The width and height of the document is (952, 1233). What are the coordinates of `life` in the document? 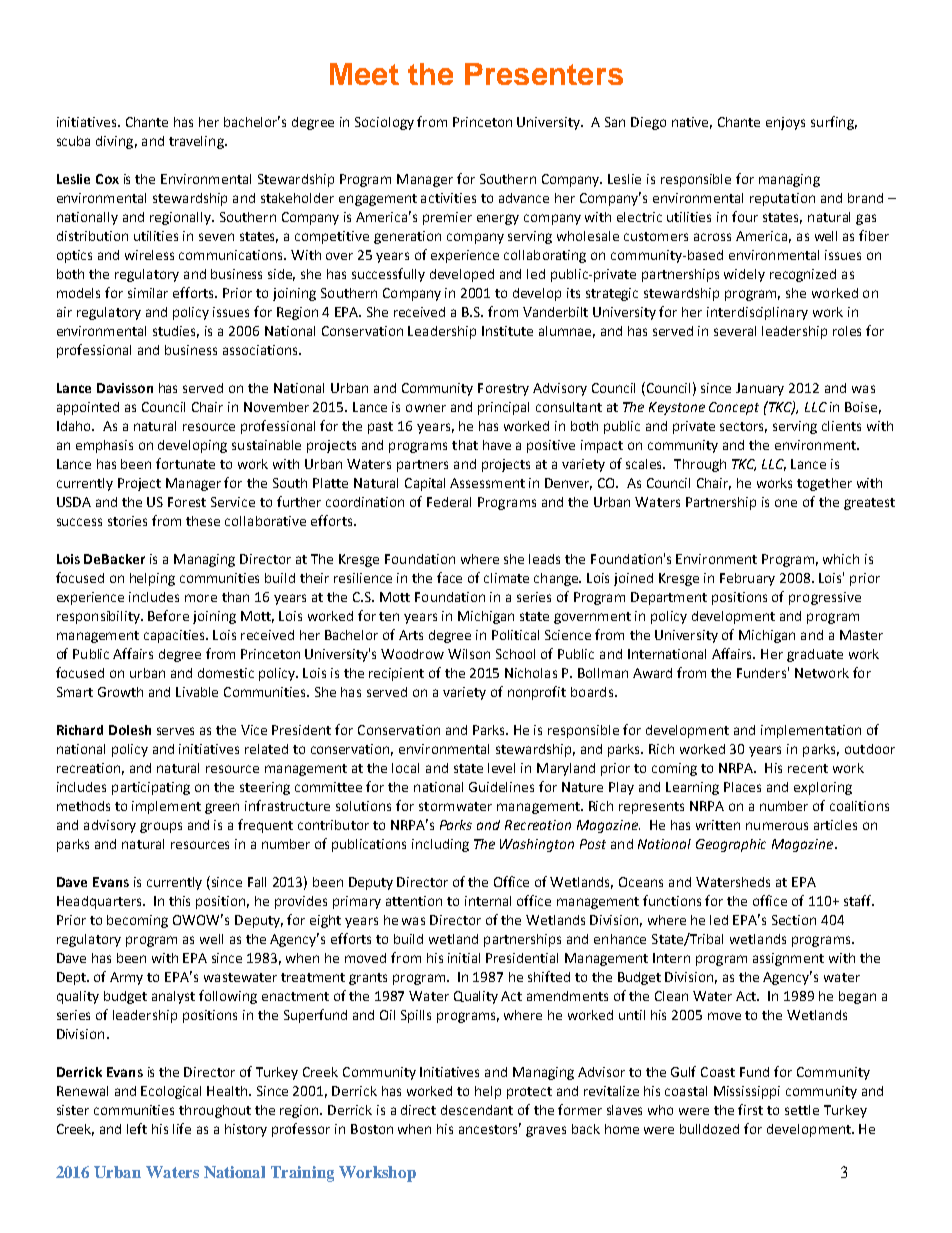 It's located at (182, 1128).
